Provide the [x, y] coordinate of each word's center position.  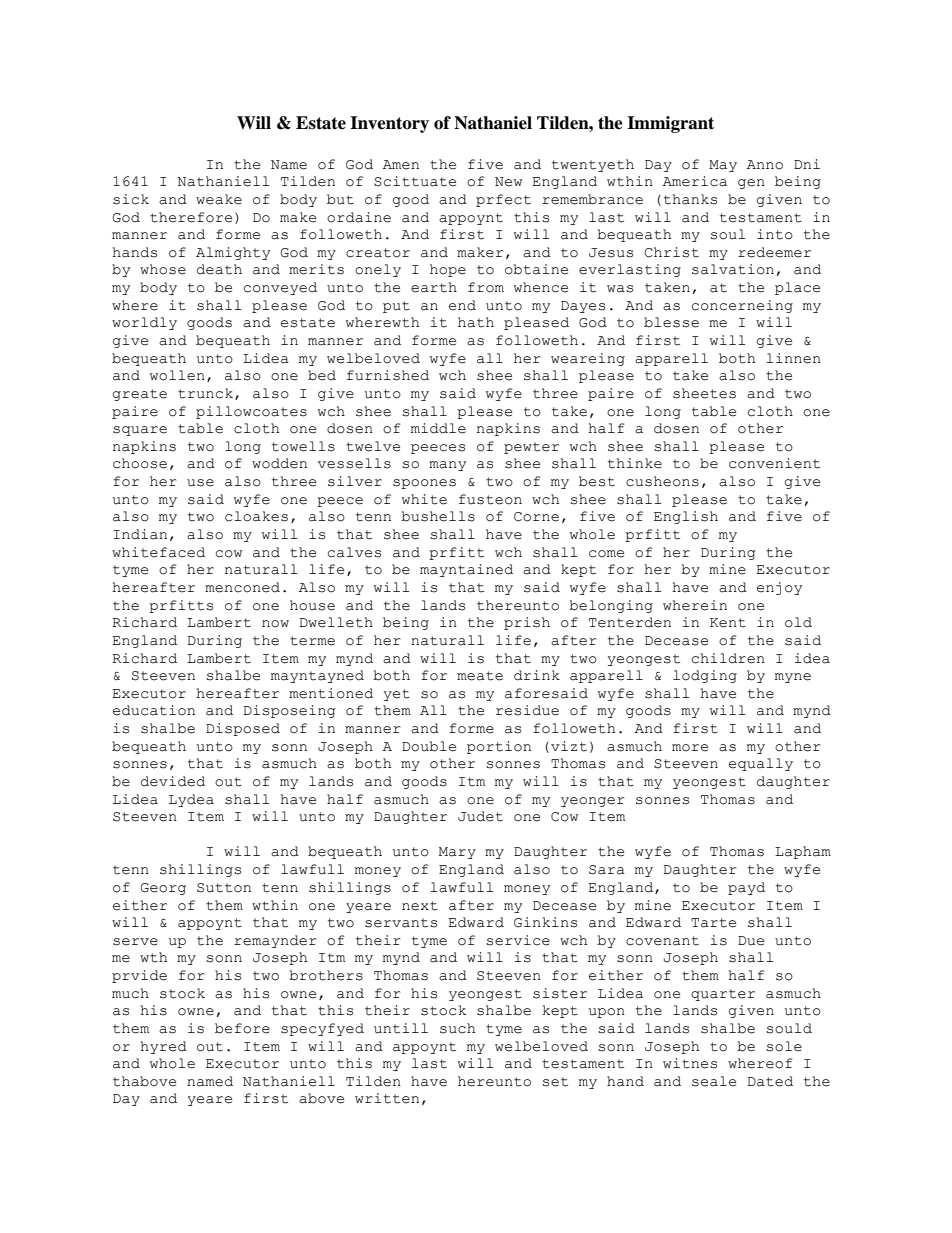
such [458, 1028]
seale [714, 1081]
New [508, 182]
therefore [191, 217]
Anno [765, 165]
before [242, 1028]
